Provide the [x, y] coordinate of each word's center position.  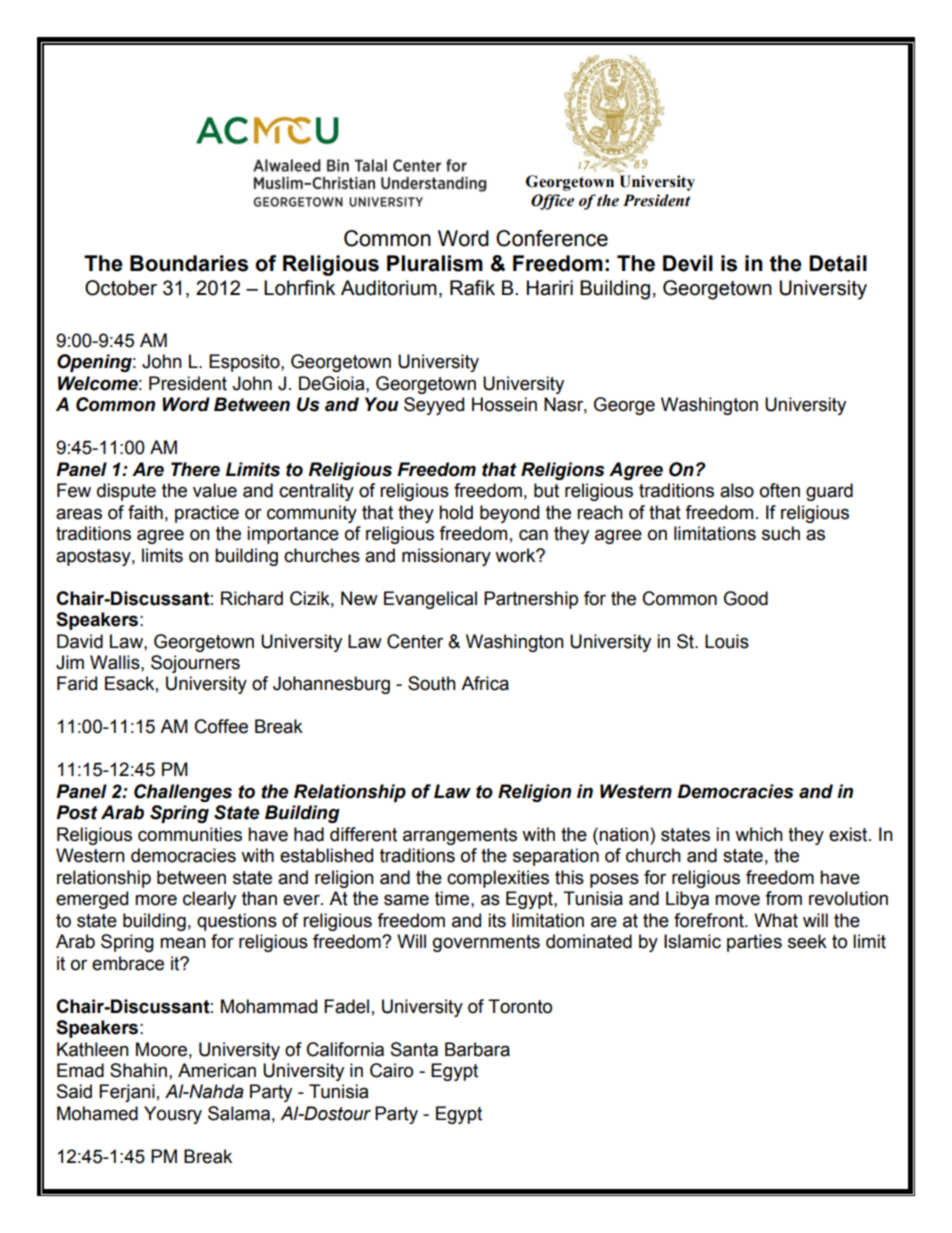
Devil [688, 263]
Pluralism [435, 263]
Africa [485, 683]
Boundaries [189, 263]
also [737, 490]
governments [486, 943]
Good [746, 598]
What [776, 920]
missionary [446, 557]
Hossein [504, 404]
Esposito [245, 363]
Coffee [221, 726]
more [156, 900]
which [759, 834]
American [217, 1070]
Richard [252, 598]
